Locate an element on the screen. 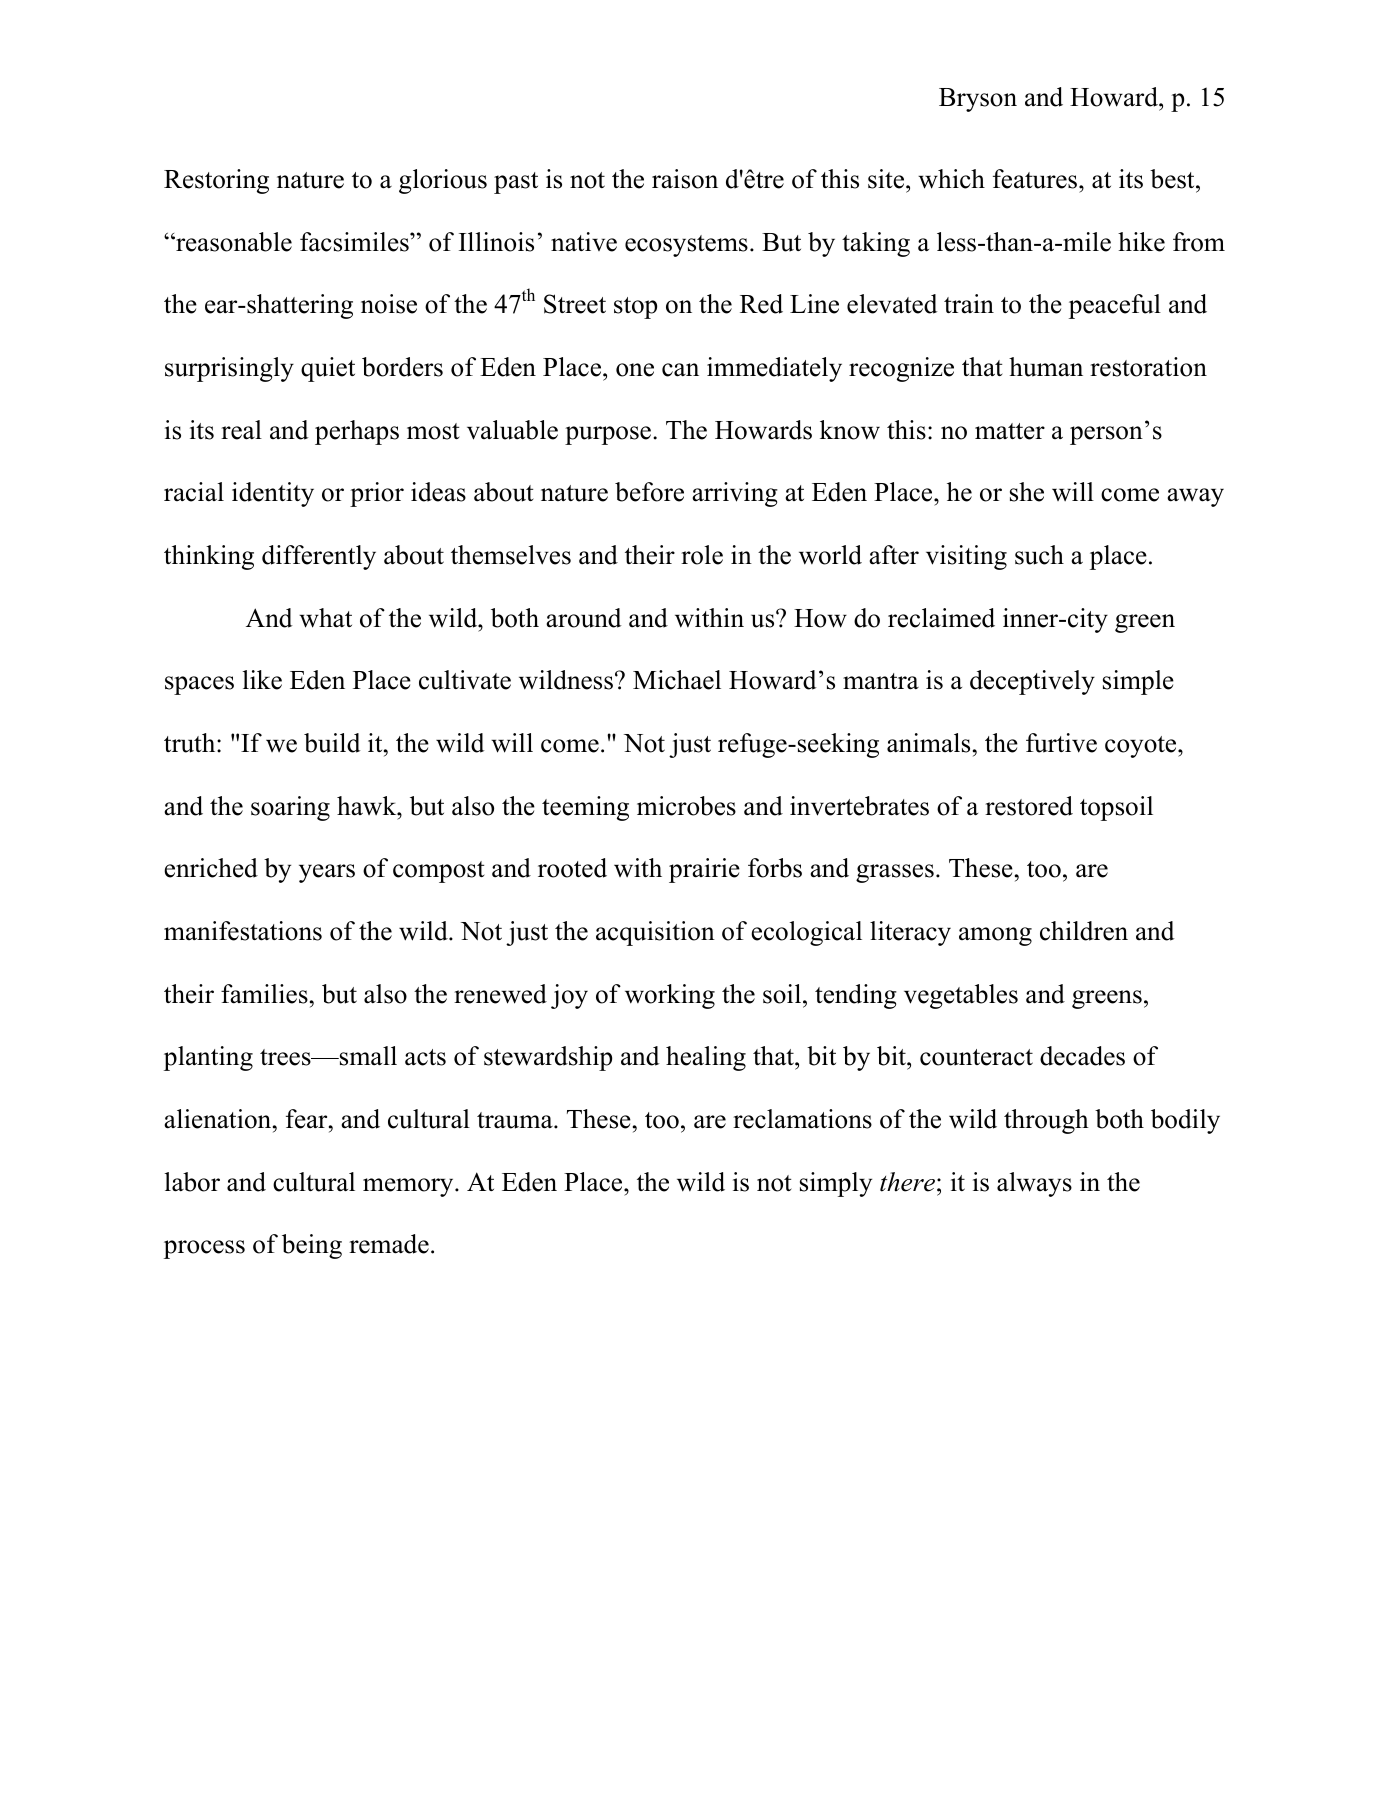 Image resolution: width=1389 pixels, height=1798 pixels. manifestations is located at coordinates (243, 931).
